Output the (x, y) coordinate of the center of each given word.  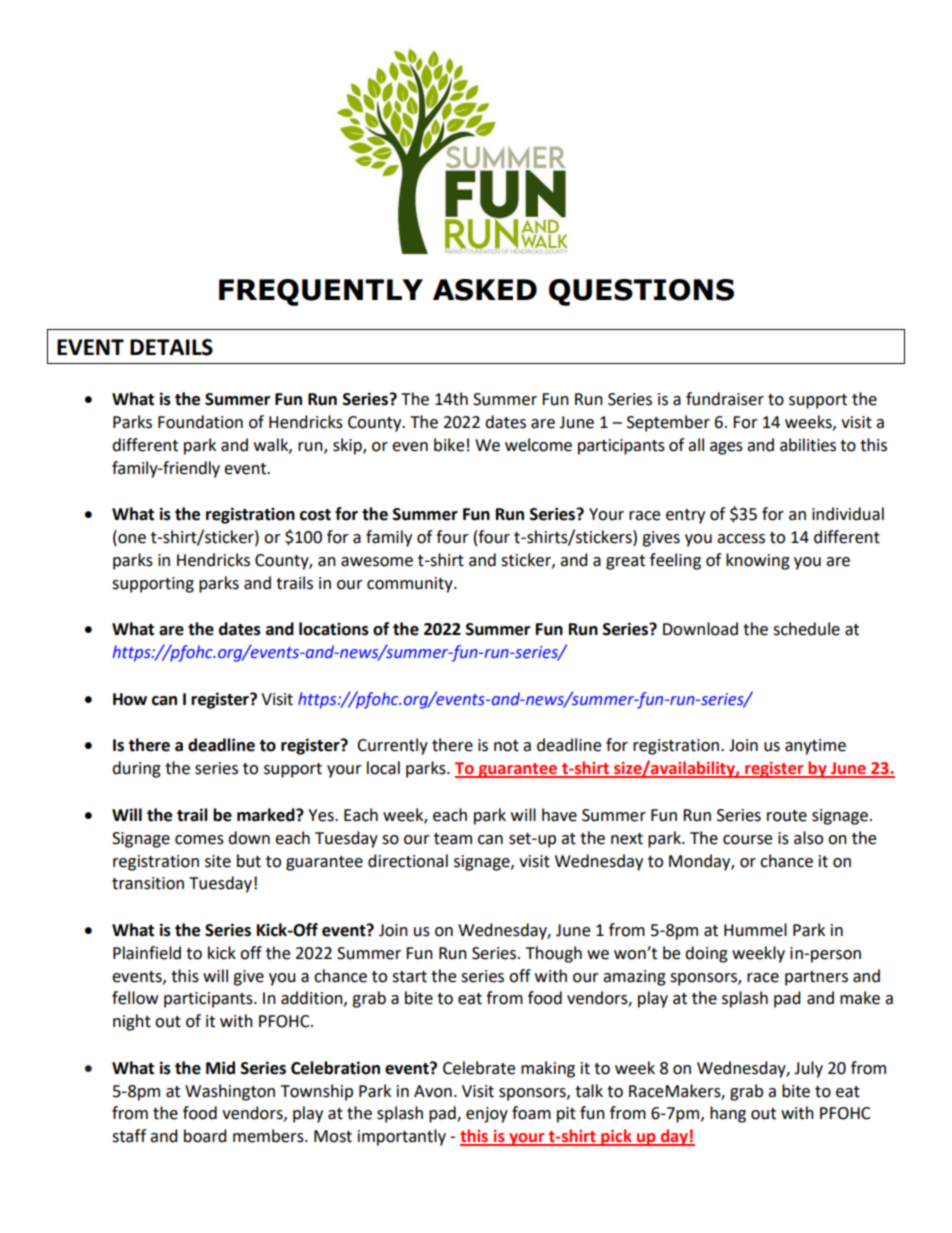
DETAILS (171, 347)
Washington (230, 1092)
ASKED (485, 290)
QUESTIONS (641, 292)
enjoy (487, 1115)
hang (728, 1114)
